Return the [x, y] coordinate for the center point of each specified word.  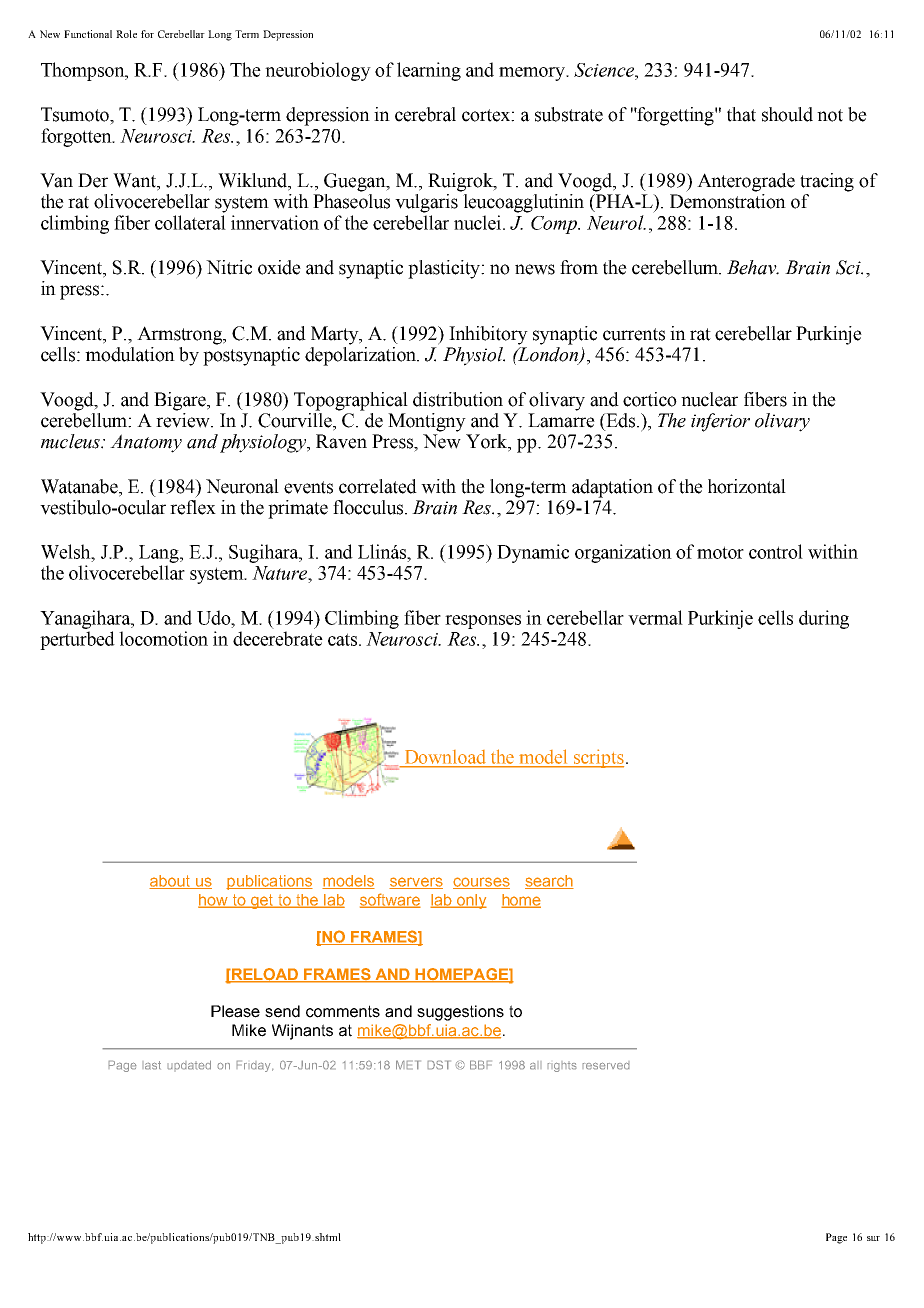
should [787, 114]
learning [429, 71]
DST [439, 1065]
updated [189, 1066]
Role [126, 34]
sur [873, 1238]
